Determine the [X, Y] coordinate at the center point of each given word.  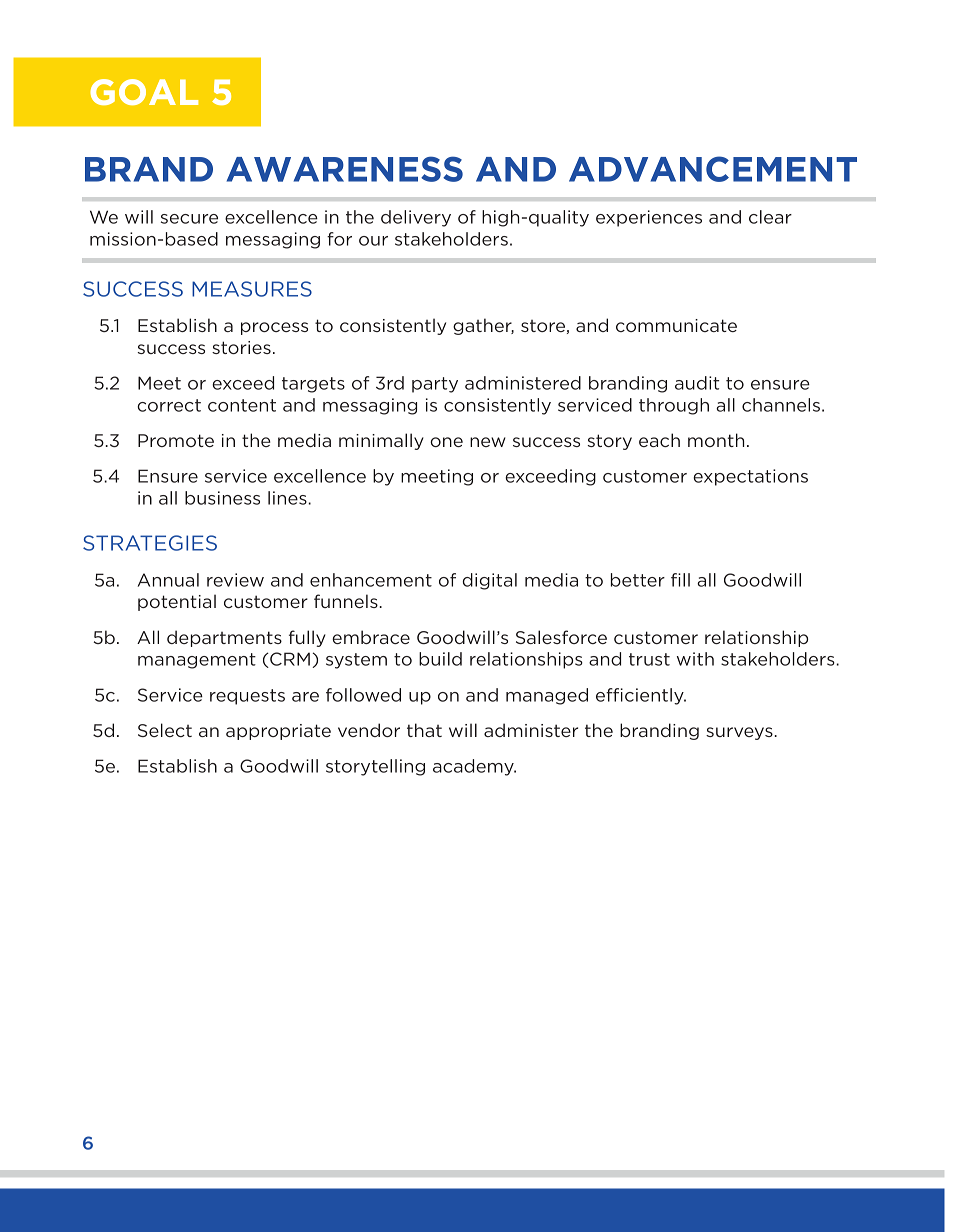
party [435, 385]
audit [697, 383]
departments [224, 638]
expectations [750, 477]
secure [189, 219]
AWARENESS [345, 169]
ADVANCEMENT [713, 169]
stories [241, 347]
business [222, 498]
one [446, 442]
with [695, 659]
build [440, 659]
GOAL [144, 92]
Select [165, 730]
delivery [416, 218]
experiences [649, 218]
